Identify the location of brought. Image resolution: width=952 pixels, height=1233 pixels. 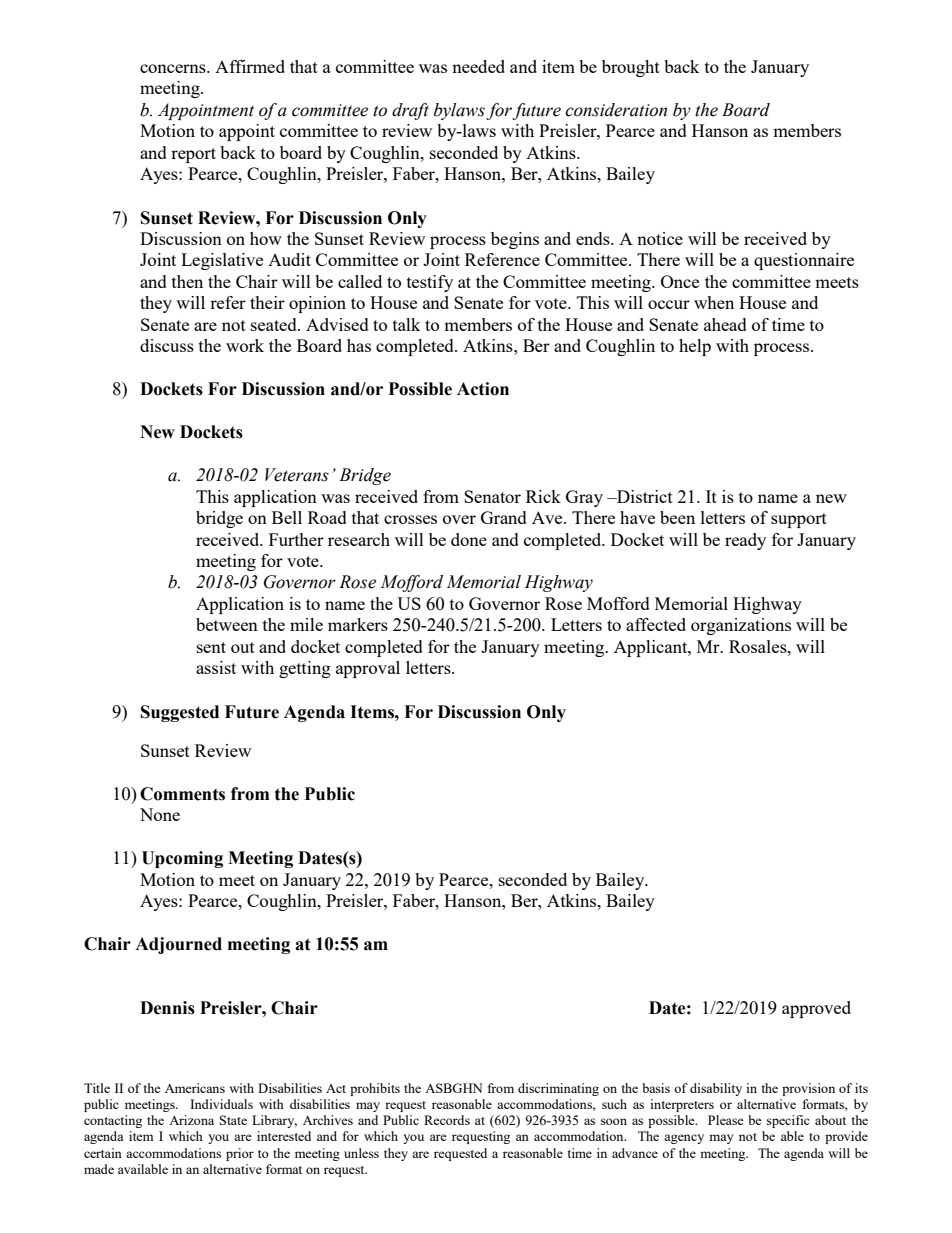
(631, 68).
